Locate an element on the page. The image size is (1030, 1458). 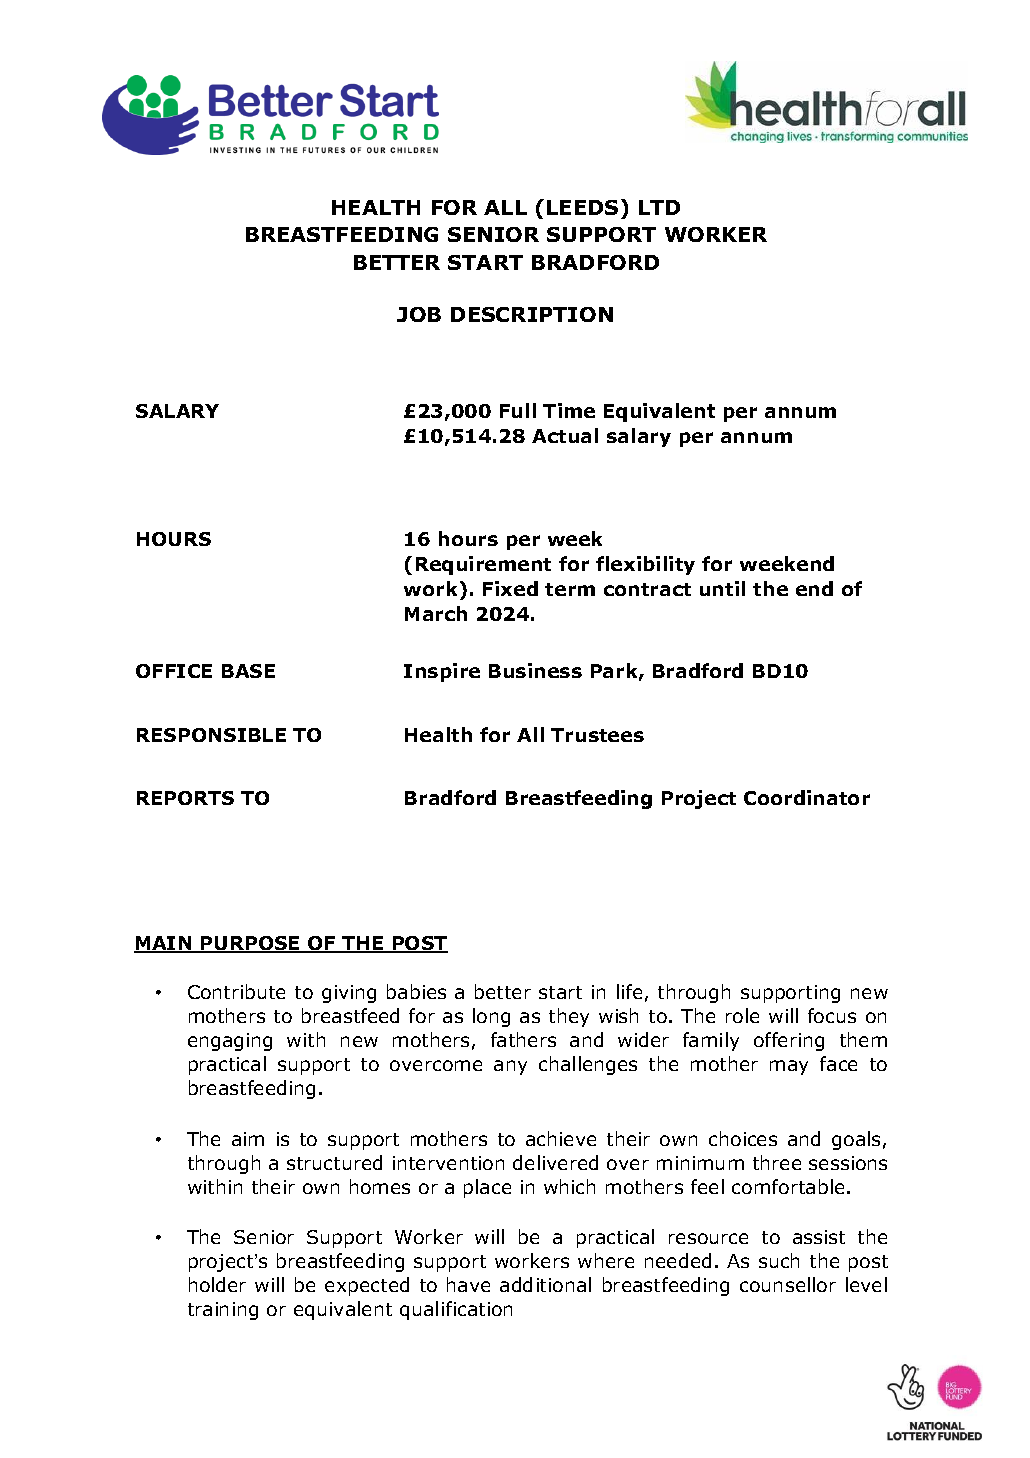
LTD is located at coordinates (659, 207).
